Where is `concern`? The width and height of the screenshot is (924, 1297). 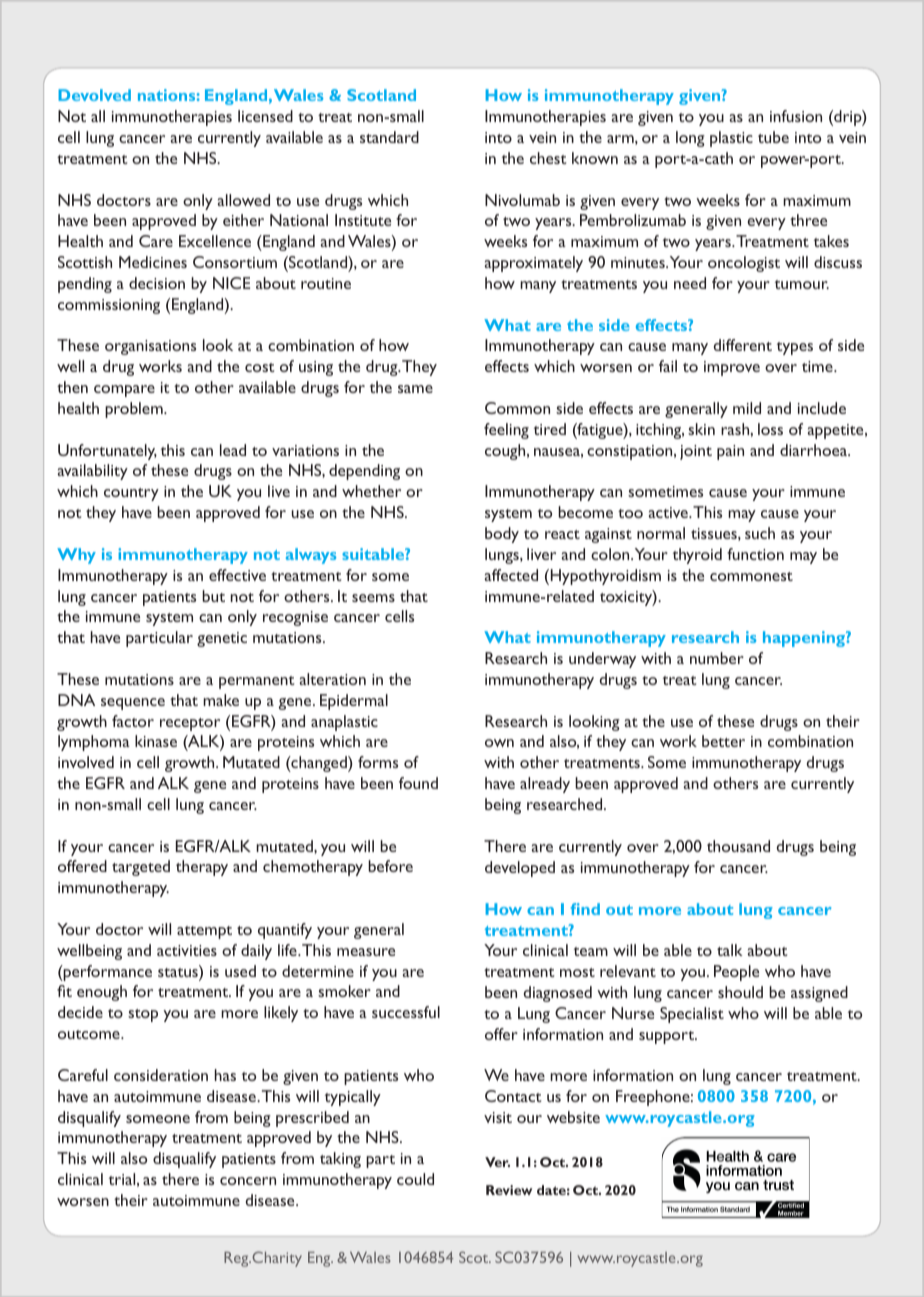
concern is located at coordinates (248, 1181).
